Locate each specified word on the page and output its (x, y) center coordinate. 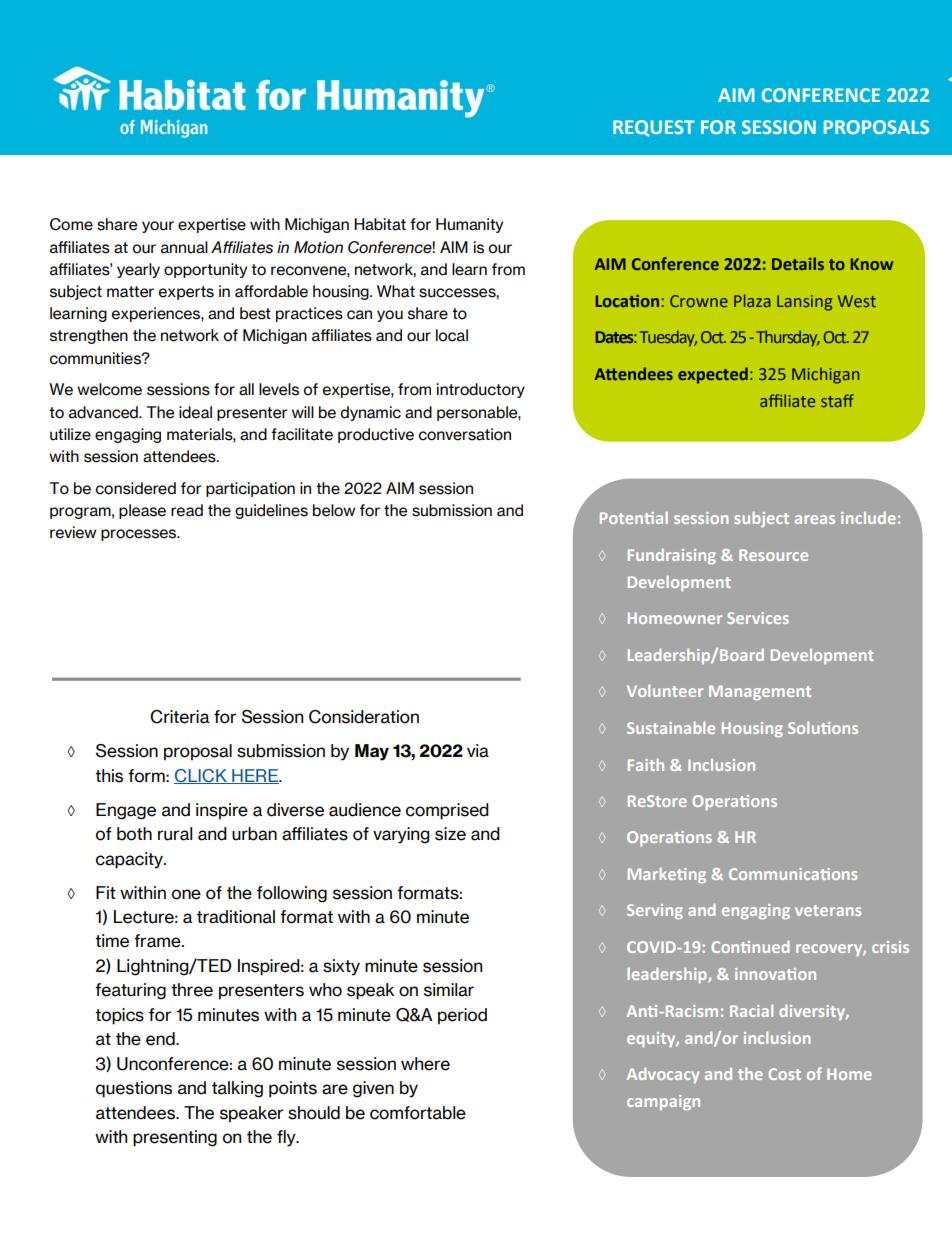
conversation (464, 434)
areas (815, 519)
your (158, 227)
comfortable (418, 1113)
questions (134, 1089)
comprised (447, 811)
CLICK (201, 776)
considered (135, 488)
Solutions (823, 728)
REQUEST (654, 128)
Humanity (469, 225)
